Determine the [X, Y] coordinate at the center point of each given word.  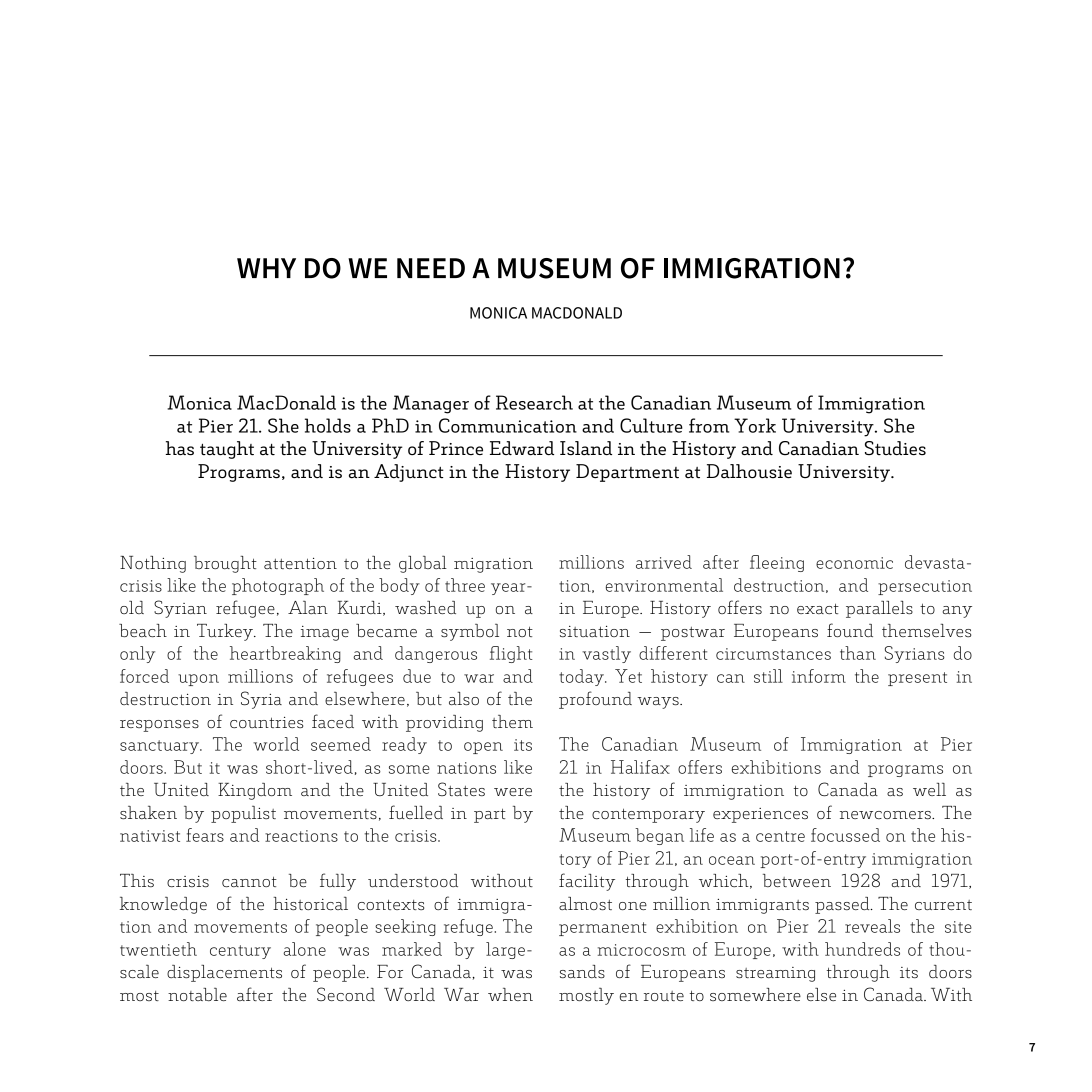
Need [431, 268]
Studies [895, 448]
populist [243, 814]
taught [227, 450]
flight [511, 654]
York [755, 425]
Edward [522, 448]
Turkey [226, 632]
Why [266, 268]
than [858, 653]
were [513, 792]
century [240, 952]
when [510, 994]
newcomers [886, 815]
